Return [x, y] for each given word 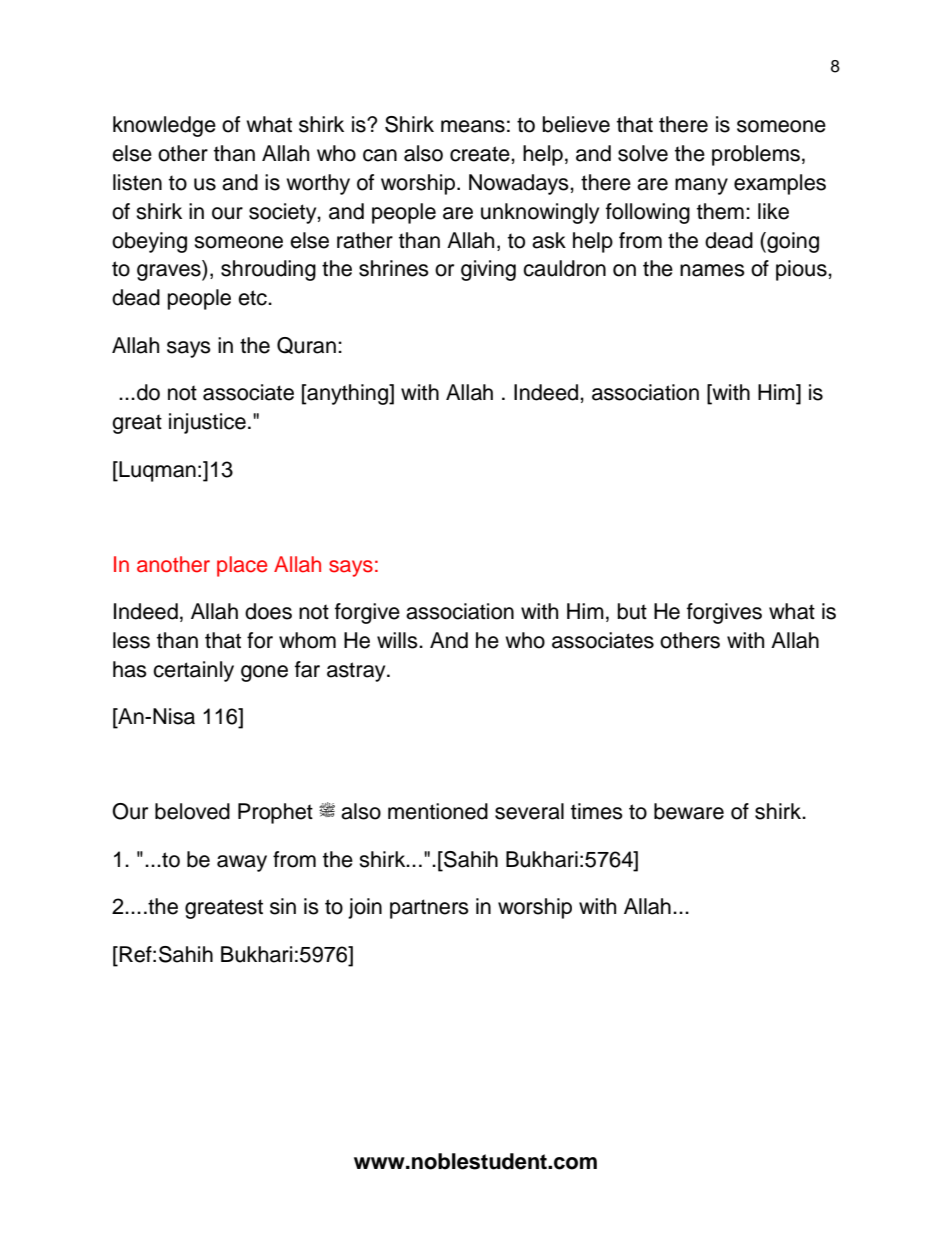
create [481, 154]
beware [689, 811]
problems [756, 155]
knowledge [164, 126]
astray [357, 672]
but [632, 611]
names [712, 270]
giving [488, 270]
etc [253, 298]
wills [398, 640]
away [242, 863]
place [242, 566]
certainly [193, 671]
